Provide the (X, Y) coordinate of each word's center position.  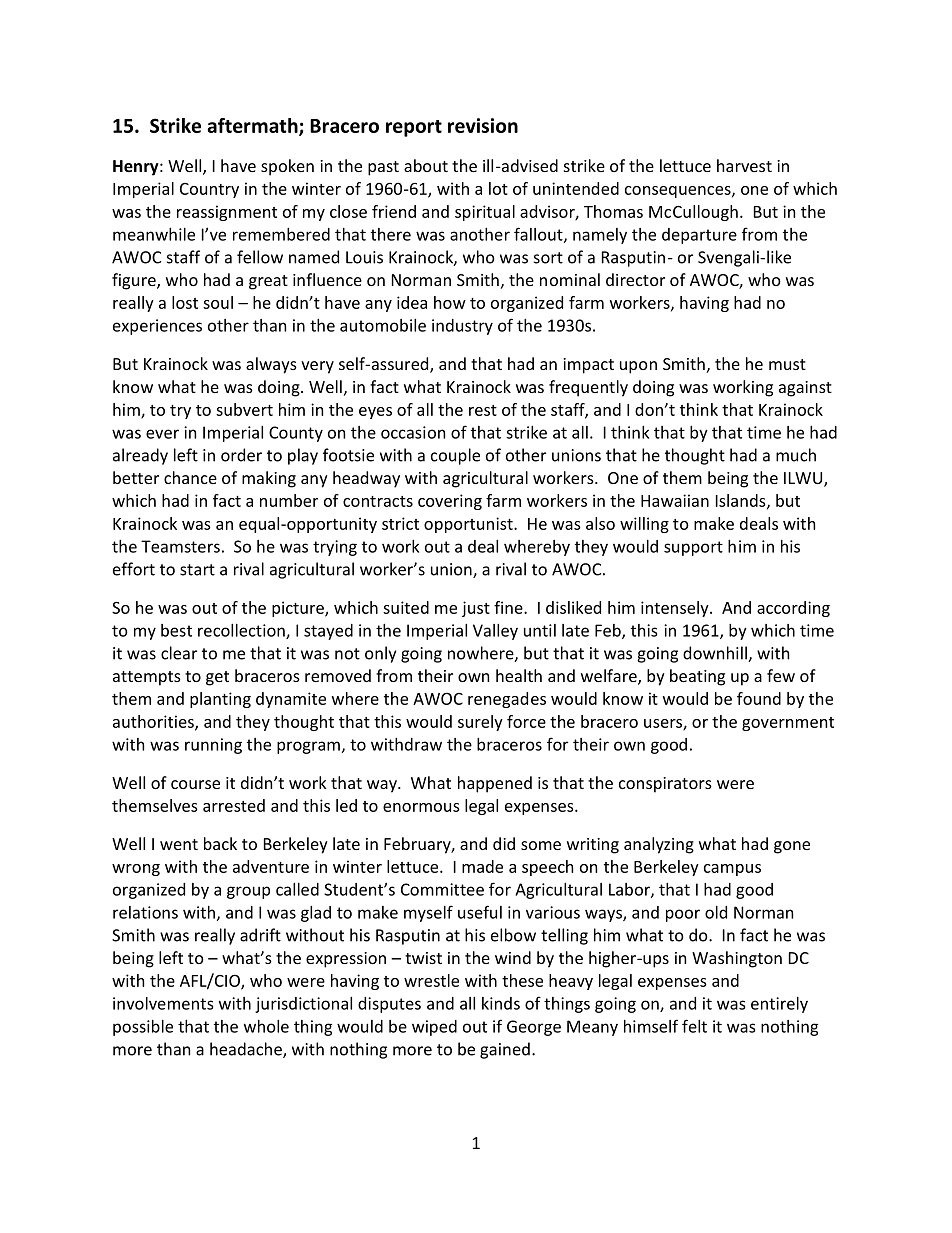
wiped (434, 1028)
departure (699, 236)
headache (247, 1050)
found (759, 698)
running (213, 746)
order (241, 455)
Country (209, 190)
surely (480, 723)
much (796, 455)
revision (483, 125)
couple (455, 456)
